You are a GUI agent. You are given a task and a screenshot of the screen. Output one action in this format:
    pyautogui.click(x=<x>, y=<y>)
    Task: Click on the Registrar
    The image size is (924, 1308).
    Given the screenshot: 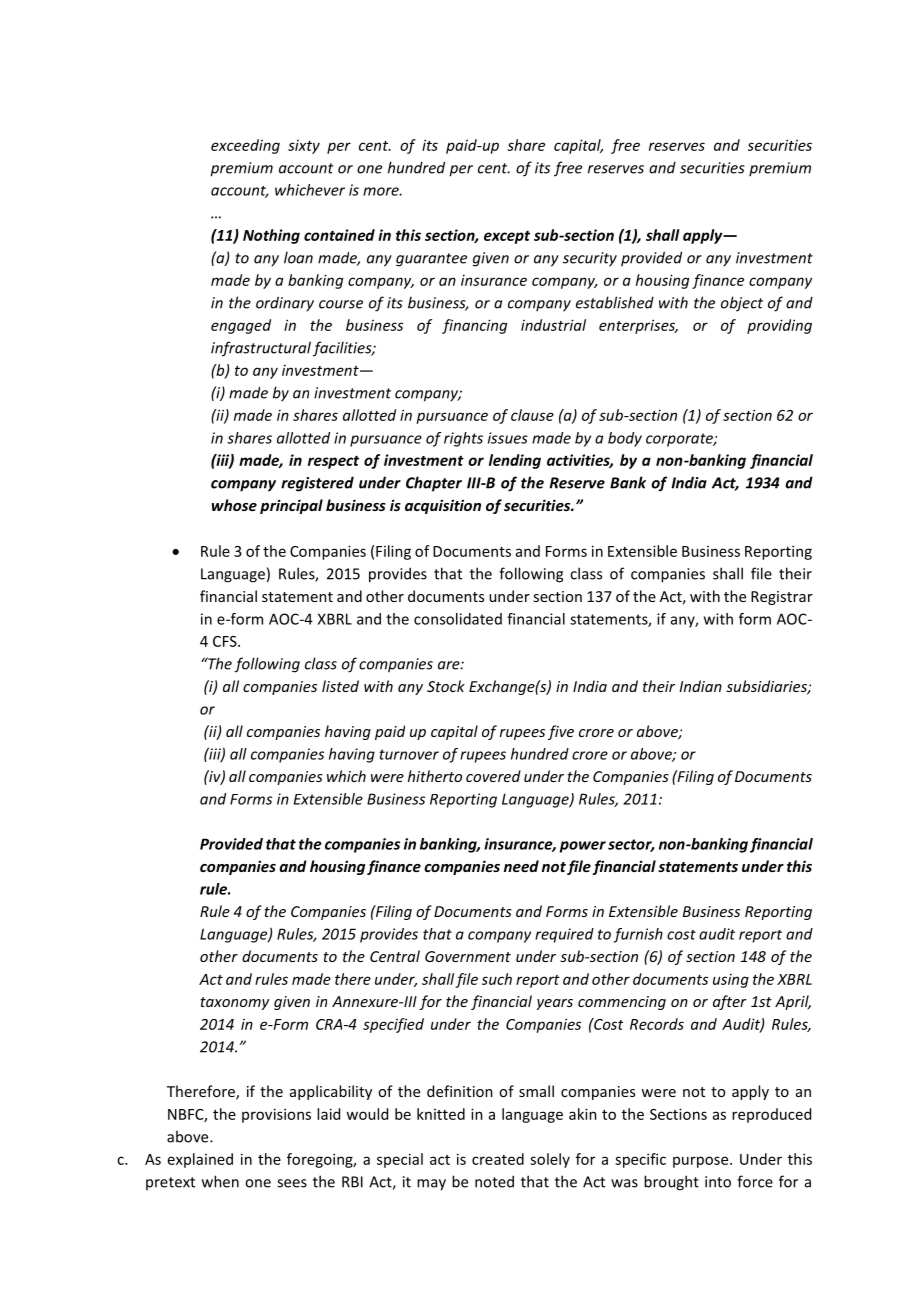 What is the action you would take?
    pyautogui.click(x=782, y=598)
